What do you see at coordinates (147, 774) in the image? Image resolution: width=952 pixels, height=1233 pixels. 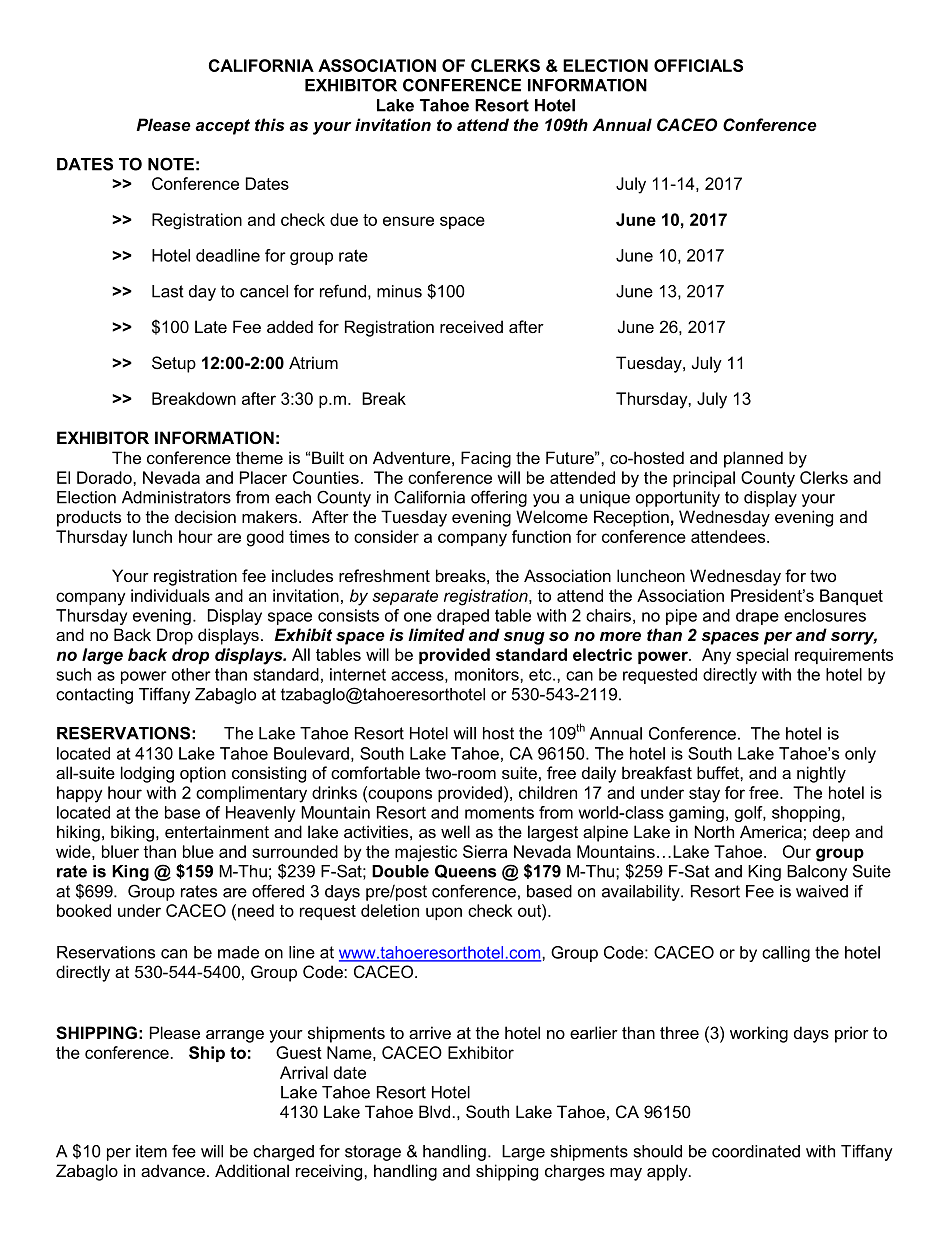 I see `lodging` at bounding box center [147, 774].
